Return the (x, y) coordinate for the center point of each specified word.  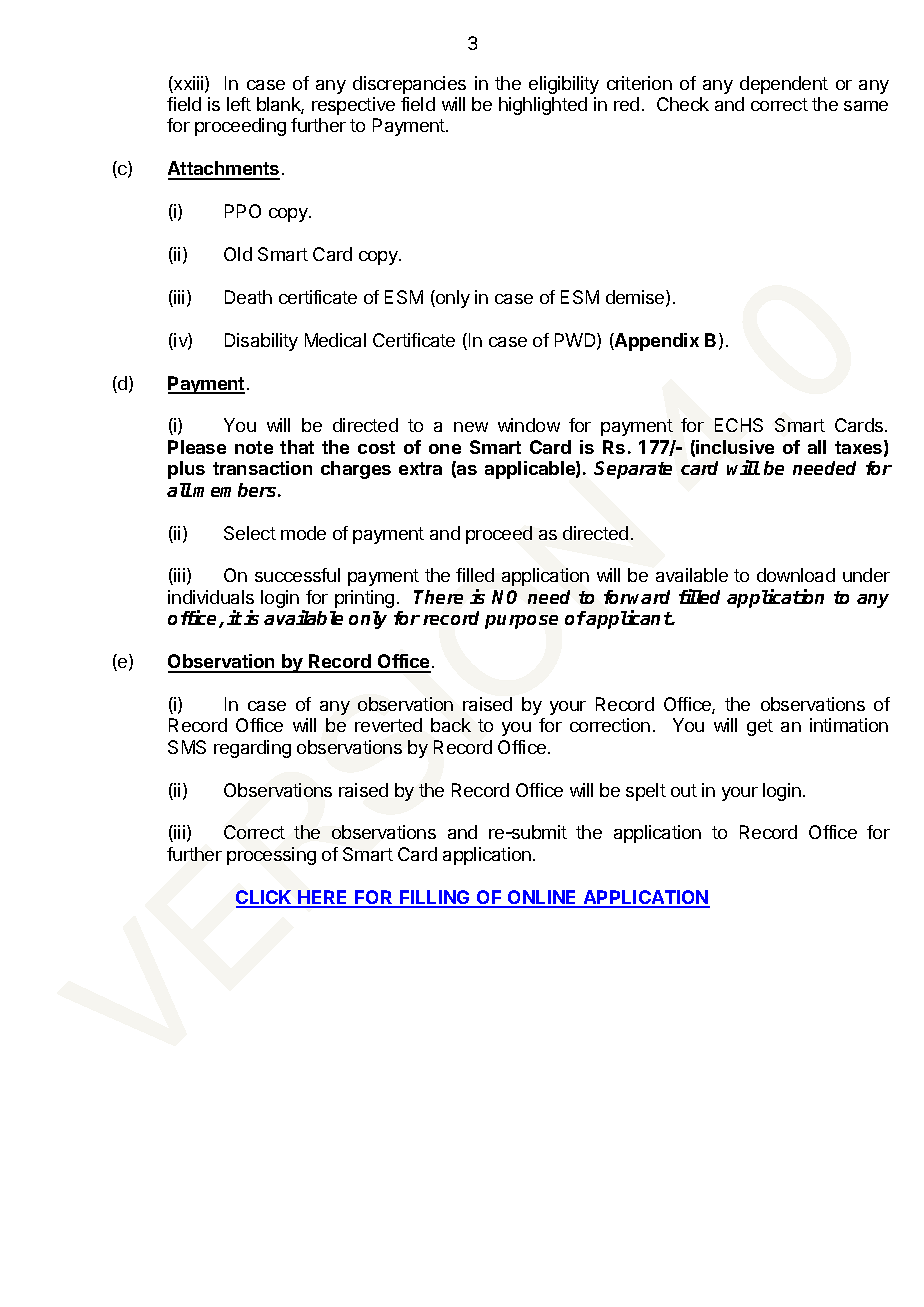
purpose (521, 622)
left (239, 104)
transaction (262, 468)
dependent (784, 85)
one (445, 449)
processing (271, 856)
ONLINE (543, 898)
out (684, 790)
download (796, 575)
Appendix (656, 342)
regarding (252, 749)
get (760, 727)
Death (248, 297)
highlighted (543, 106)
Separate (633, 470)
